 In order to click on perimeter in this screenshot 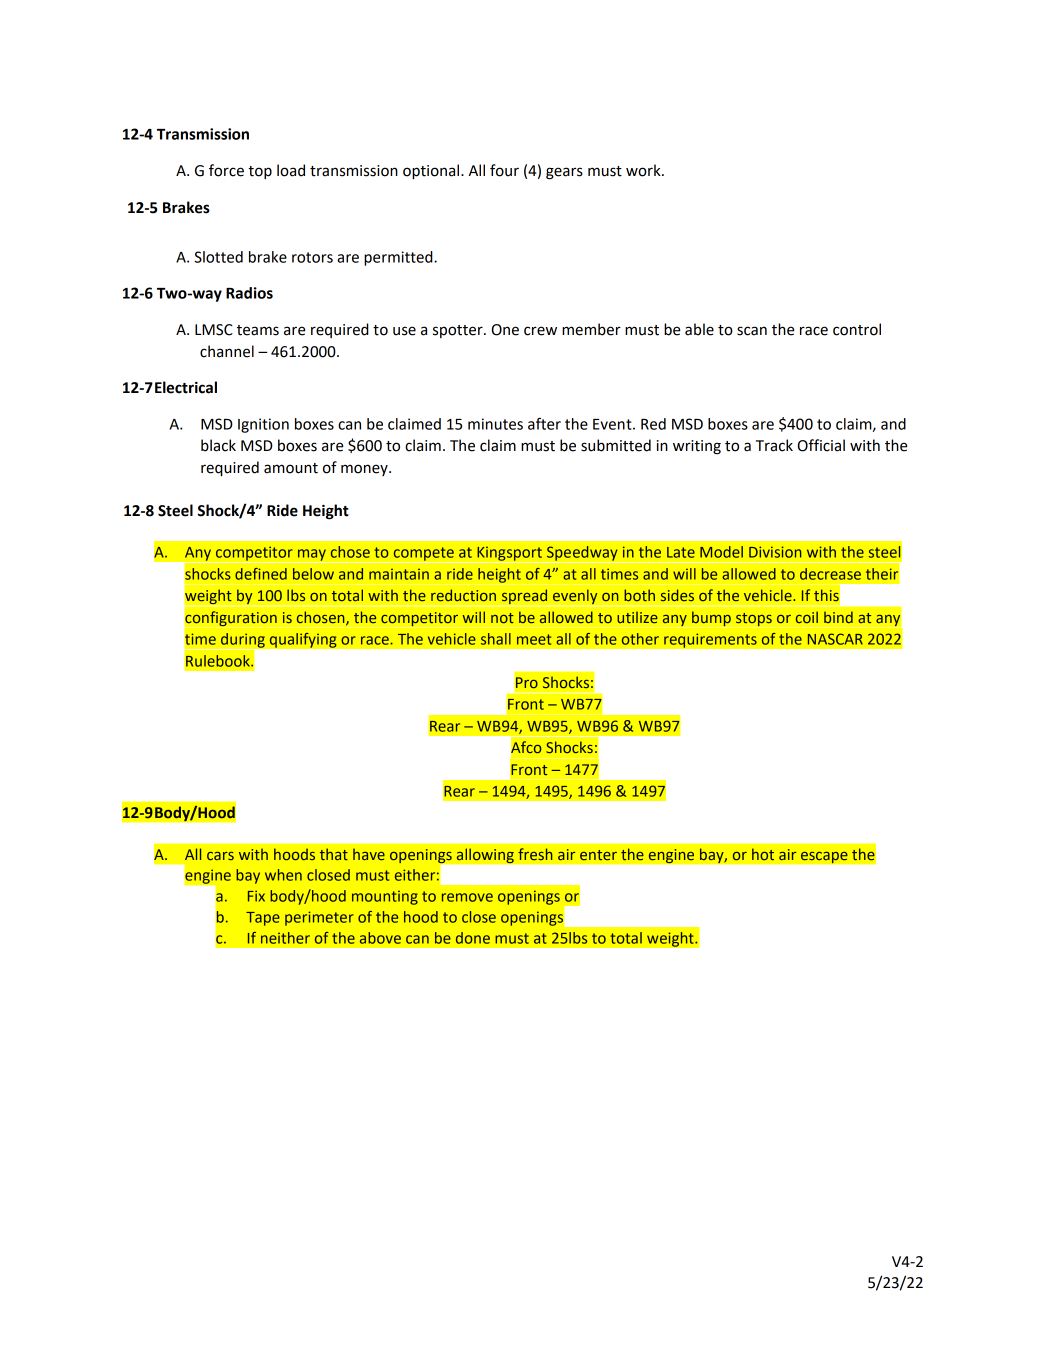, I will do `click(319, 918)`.
